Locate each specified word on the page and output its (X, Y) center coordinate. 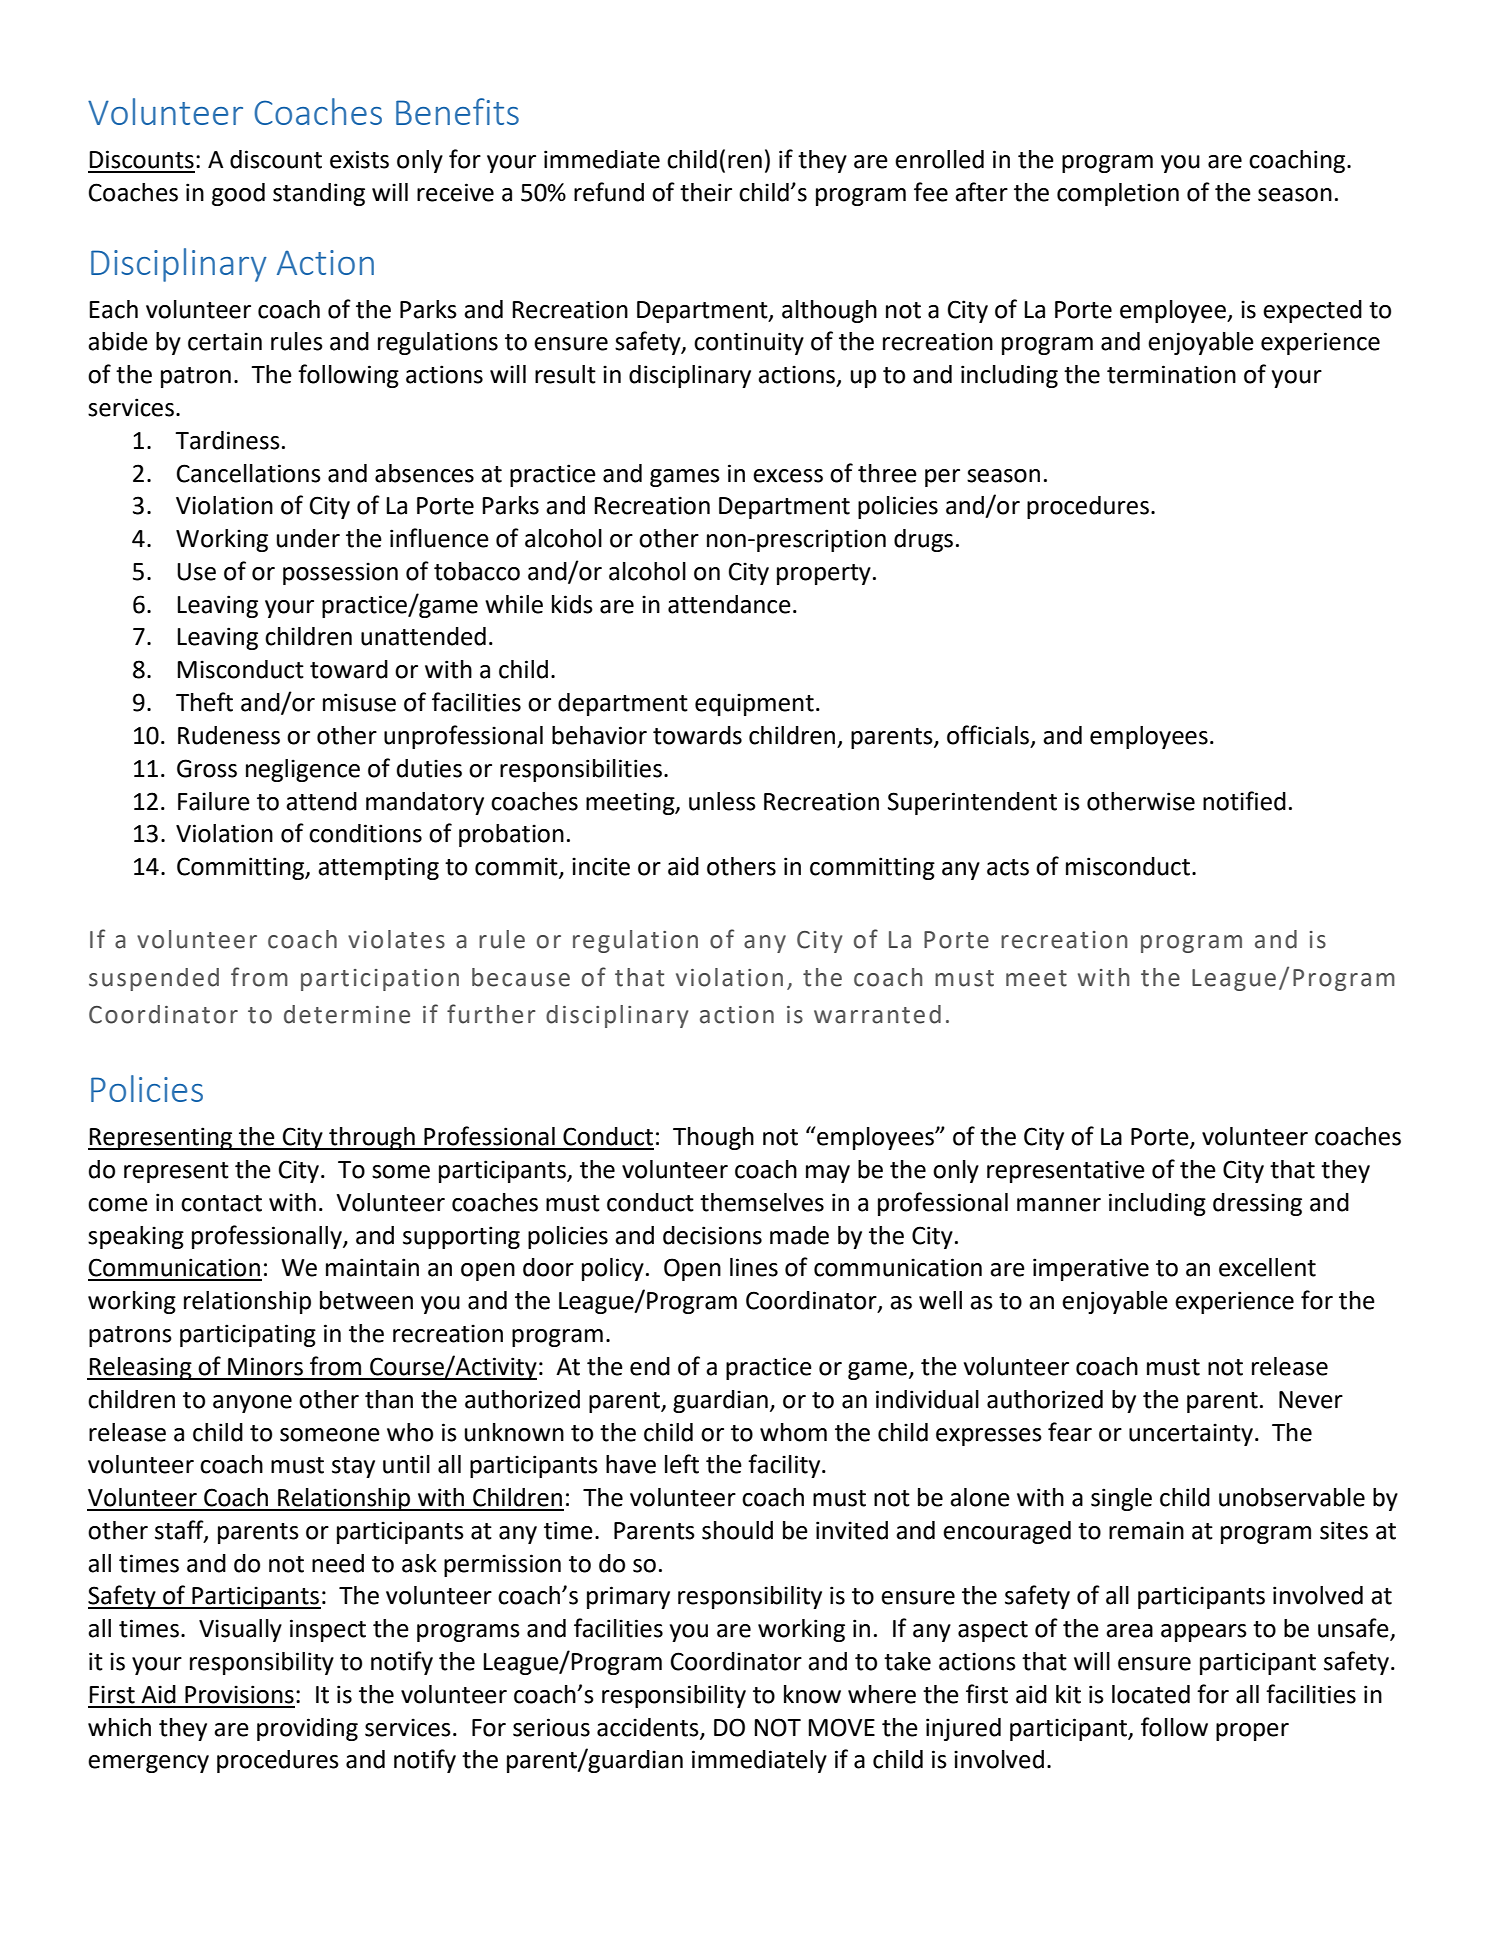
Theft (204, 702)
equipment (754, 704)
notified (1244, 801)
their (706, 192)
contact (221, 1203)
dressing (1257, 1204)
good (238, 194)
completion (1118, 194)
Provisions (239, 1694)
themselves (762, 1202)
